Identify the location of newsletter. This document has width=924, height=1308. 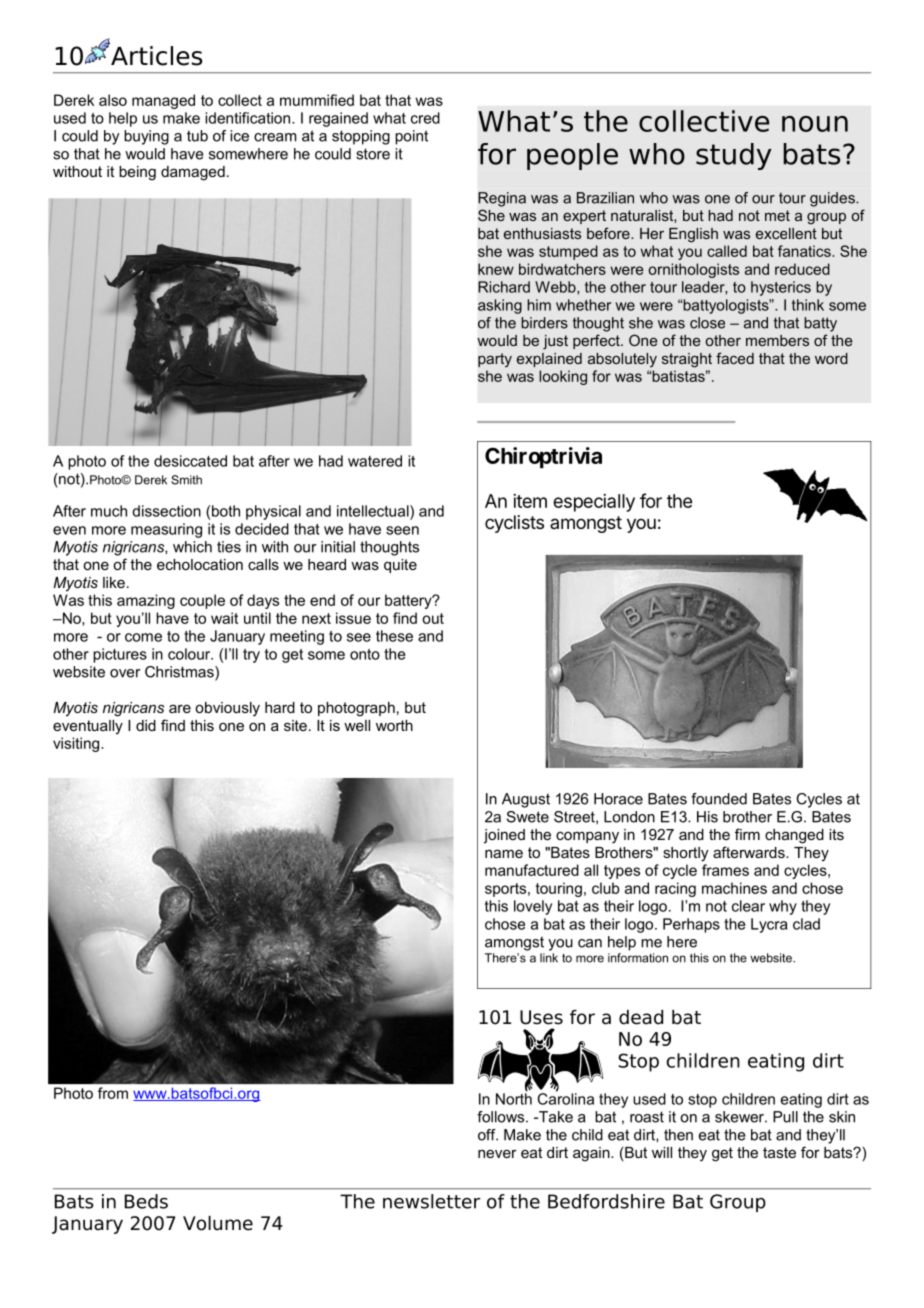
(431, 1201).
